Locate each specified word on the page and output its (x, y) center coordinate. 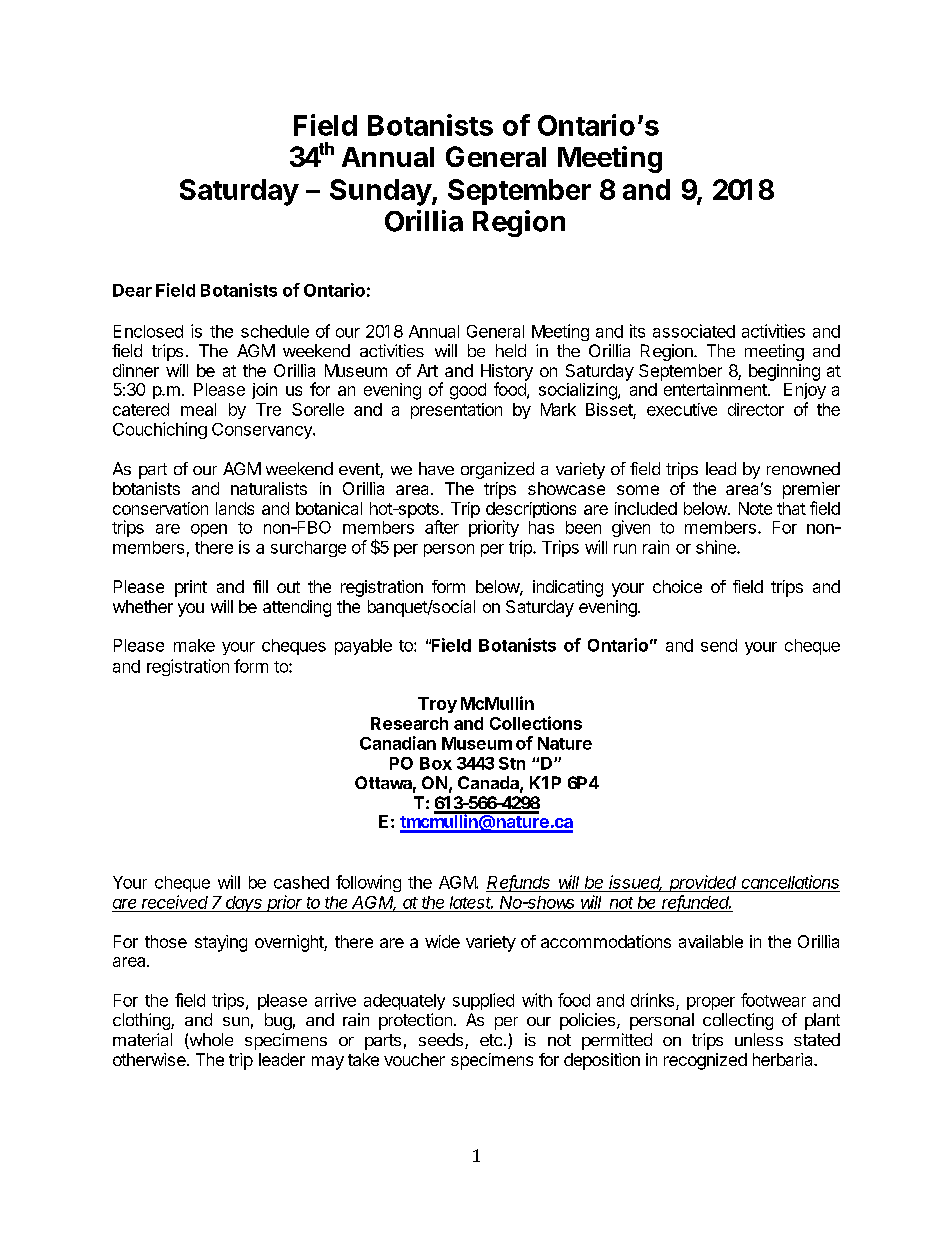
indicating (568, 588)
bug (278, 1021)
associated (694, 331)
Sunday (381, 192)
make (194, 645)
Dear (132, 290)
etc (491, 1040)
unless (759, 1039)
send (719, 645)
